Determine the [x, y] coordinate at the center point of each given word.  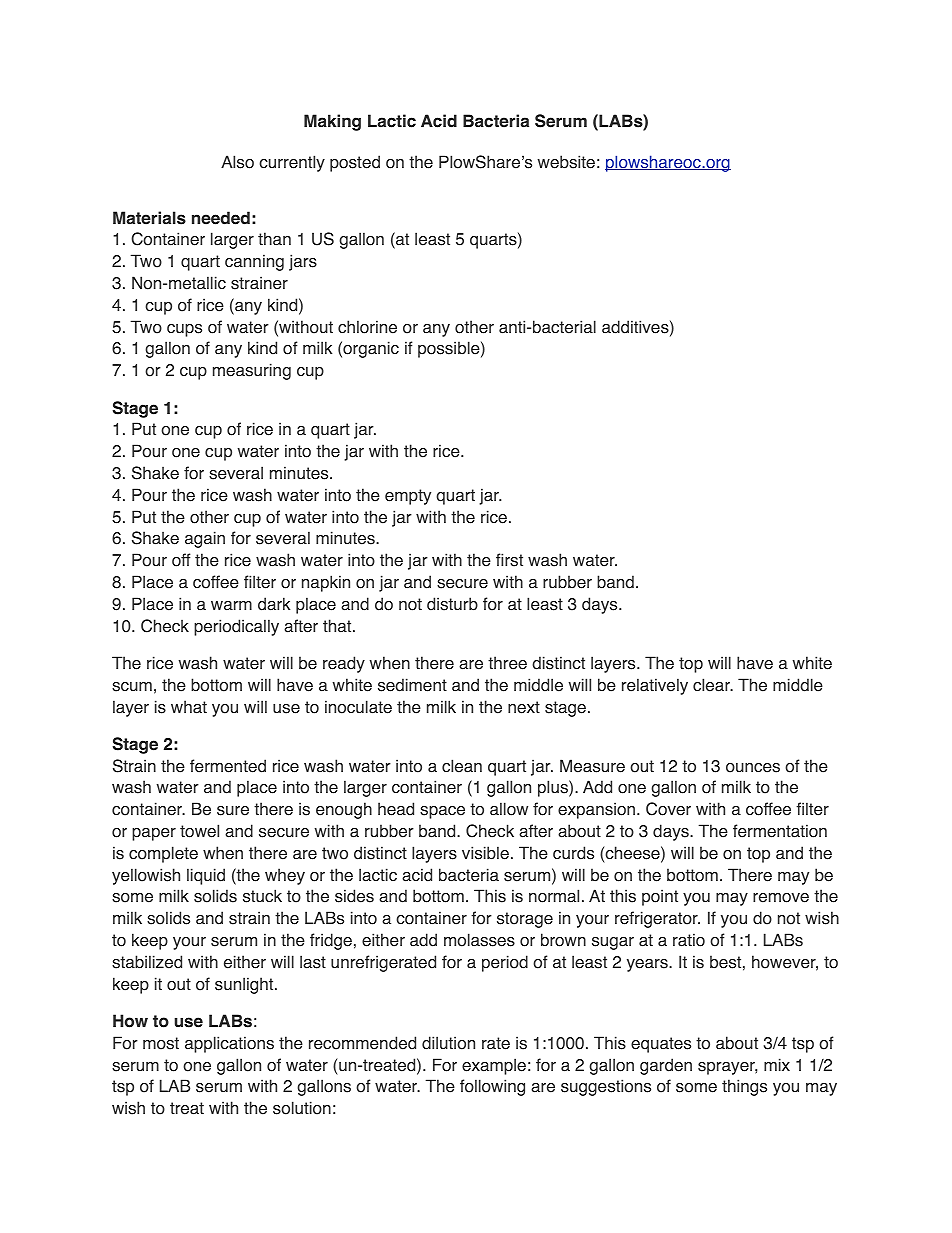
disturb [452, 604]
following [492, 1087]
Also [237, 162]
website [566, 162]
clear [712, 685]
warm [231, 606]
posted [355, 163]
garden [666, 1066]
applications [229, 1044]
